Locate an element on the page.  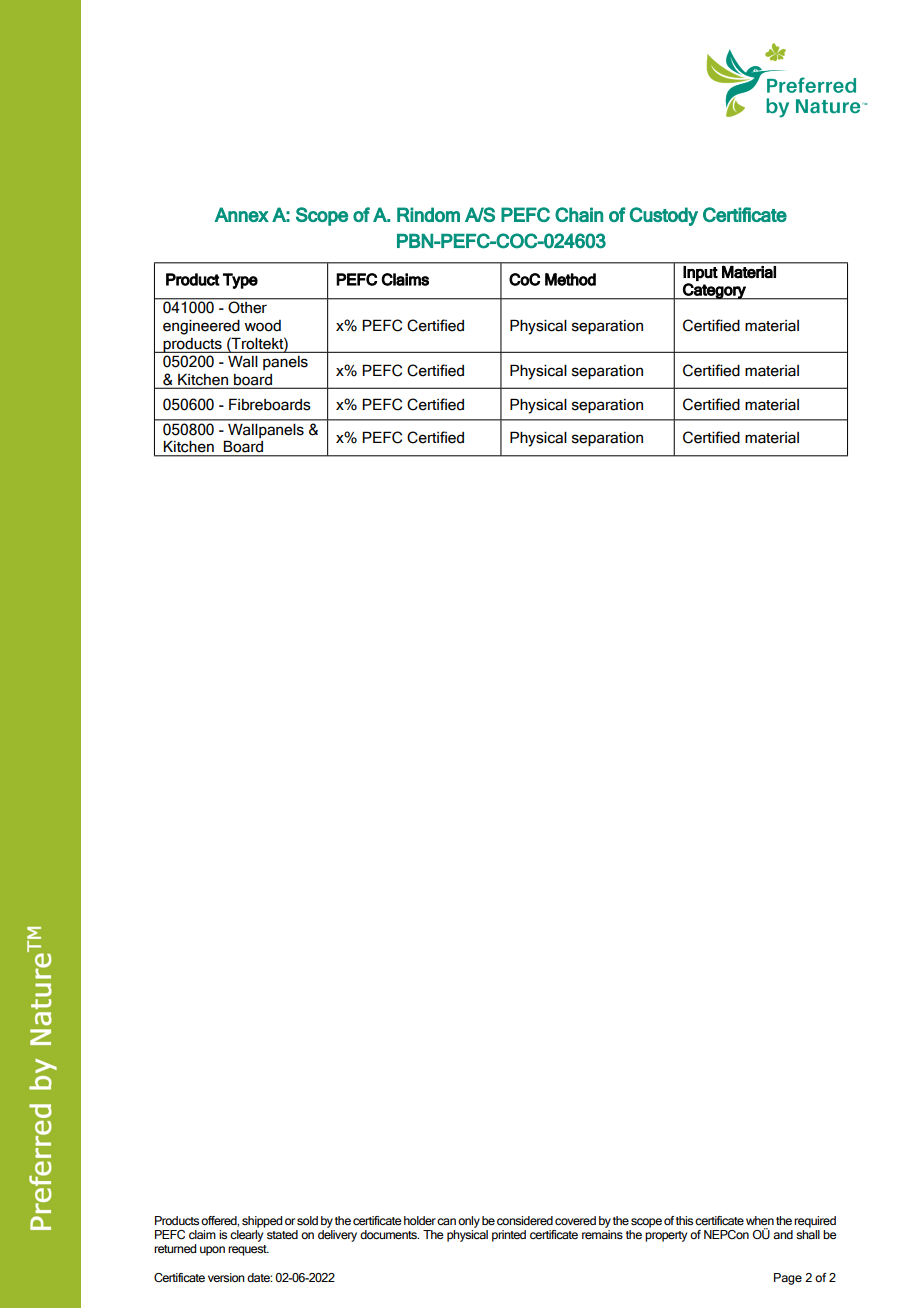
when is located at coordinates (760, 1220).
